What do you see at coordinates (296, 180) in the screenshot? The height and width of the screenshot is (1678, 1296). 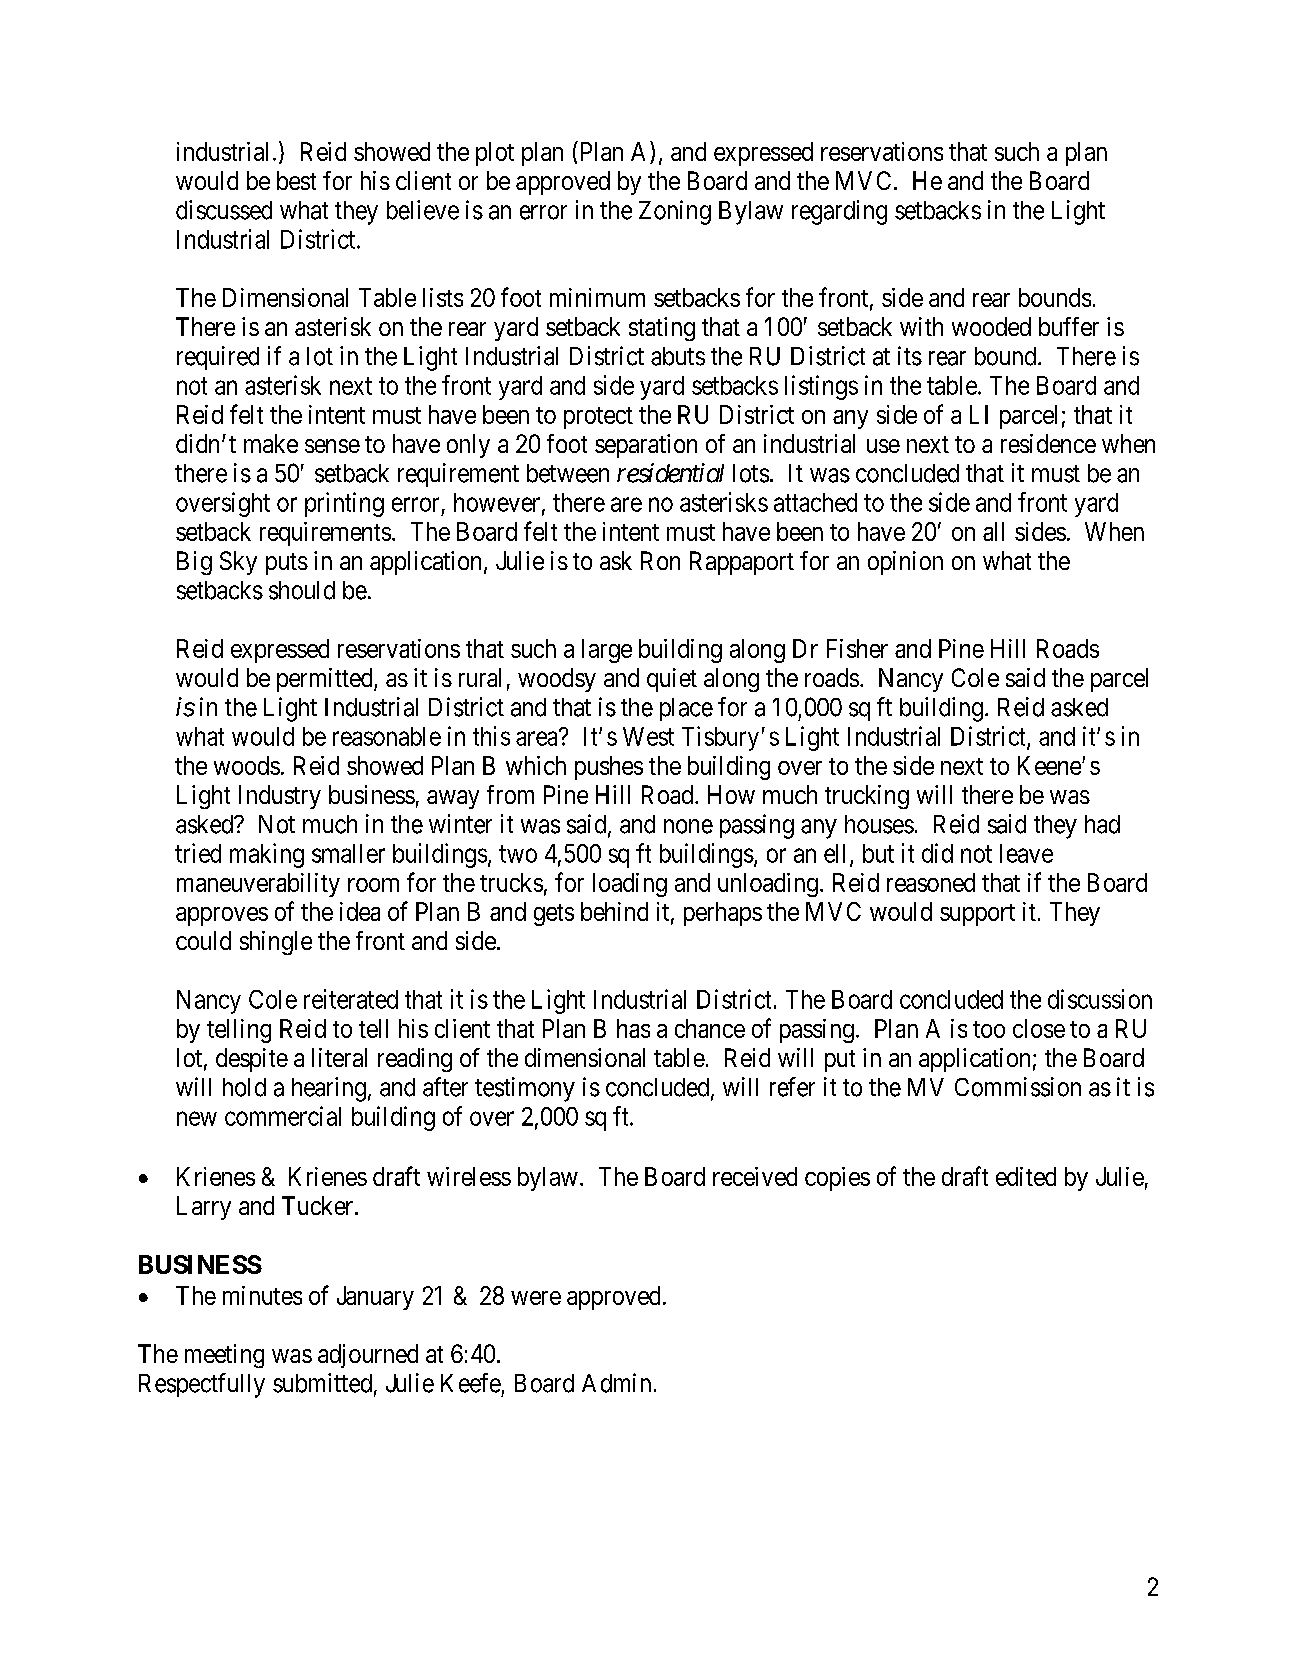 I see `best` at bounding box center [296, 180].
